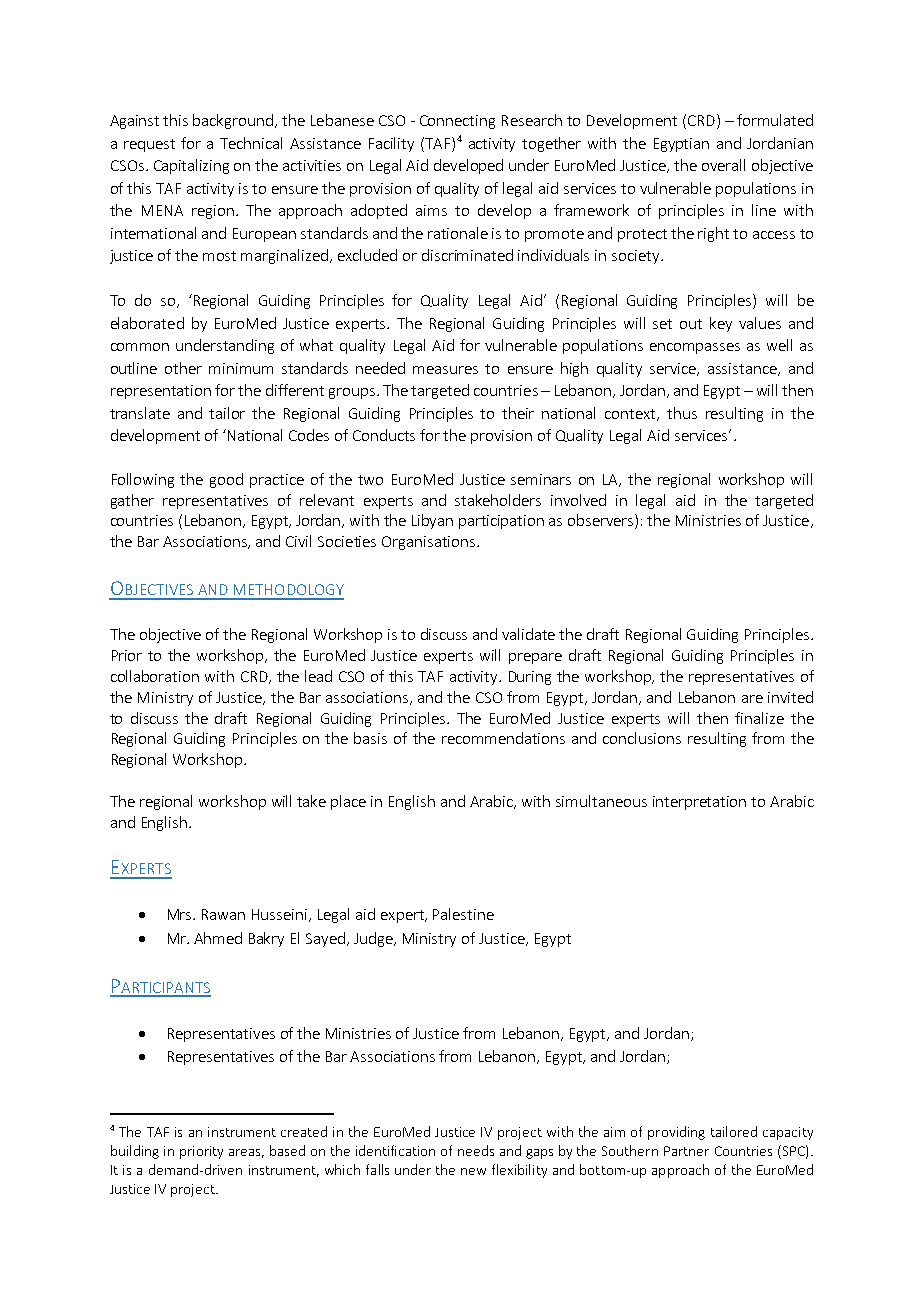 Image resolution: width=924 pixels, height=1308 pixels. Describe the element at coordinates (191, 166) in the screenshot. I see `Capitalizing` at that location.
